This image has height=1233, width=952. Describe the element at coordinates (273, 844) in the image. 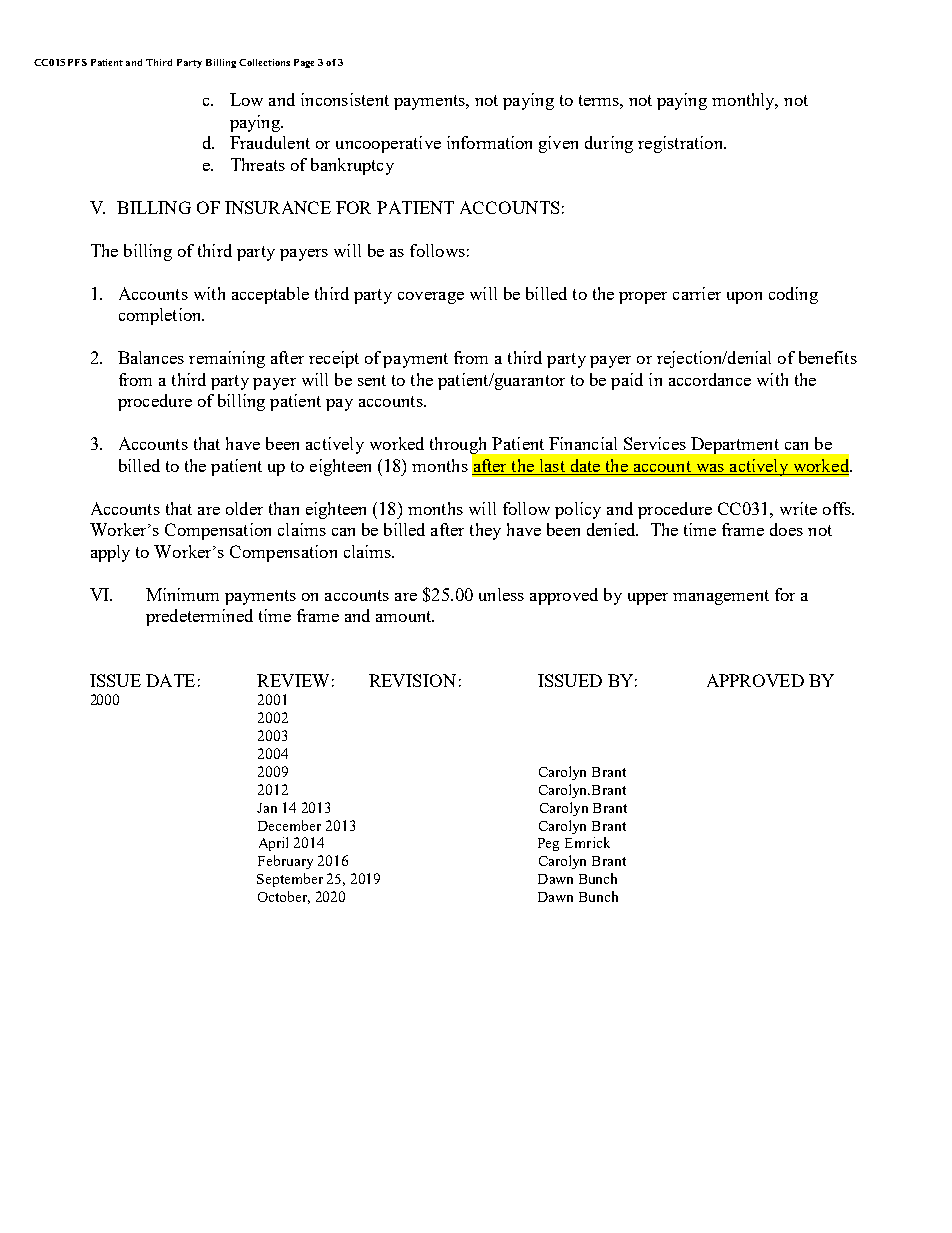

I see `April` at that location.
